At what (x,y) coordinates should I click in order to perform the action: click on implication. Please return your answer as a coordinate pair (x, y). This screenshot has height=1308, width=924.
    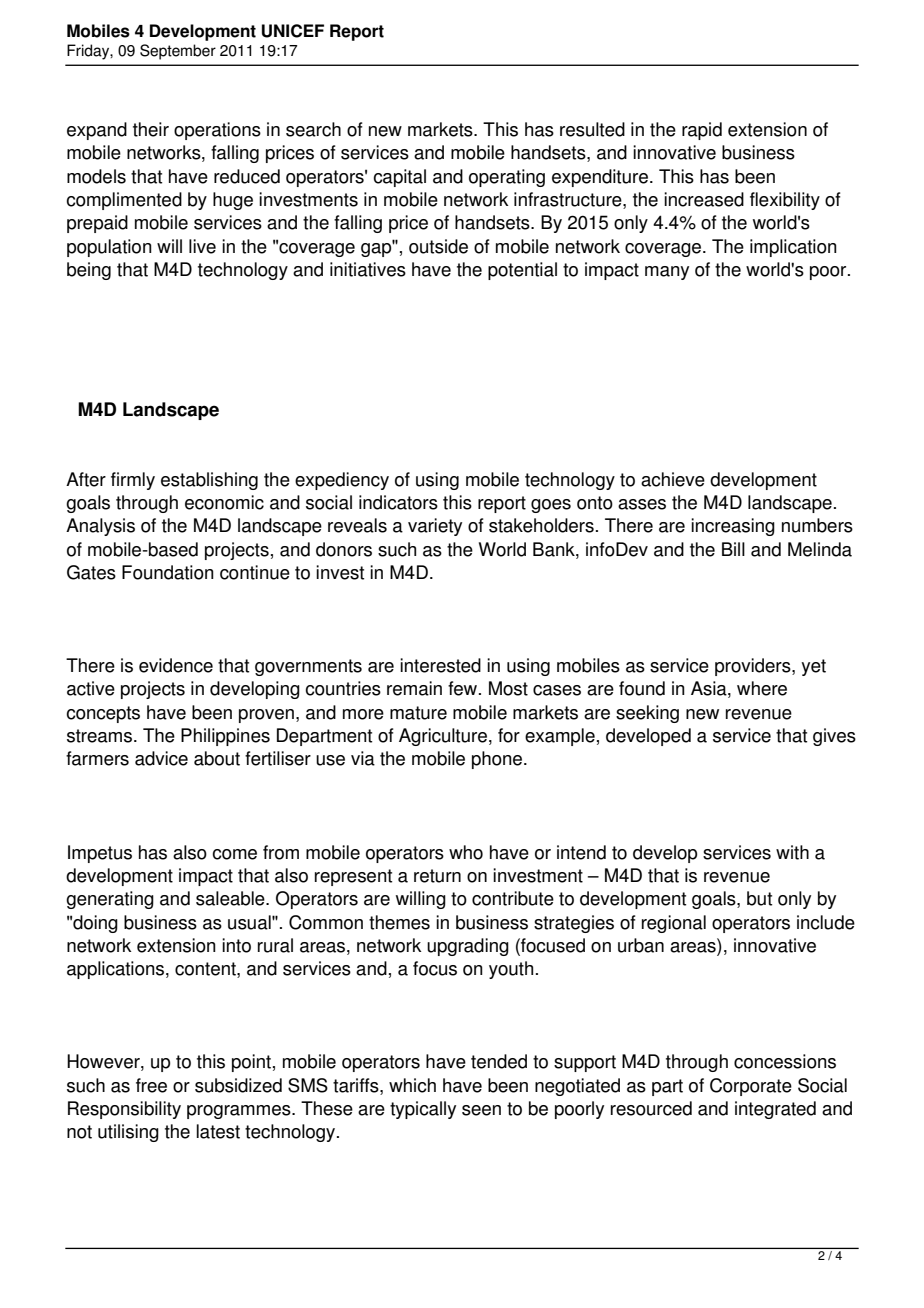
    Looking at the image, I should click on (793, 248).
